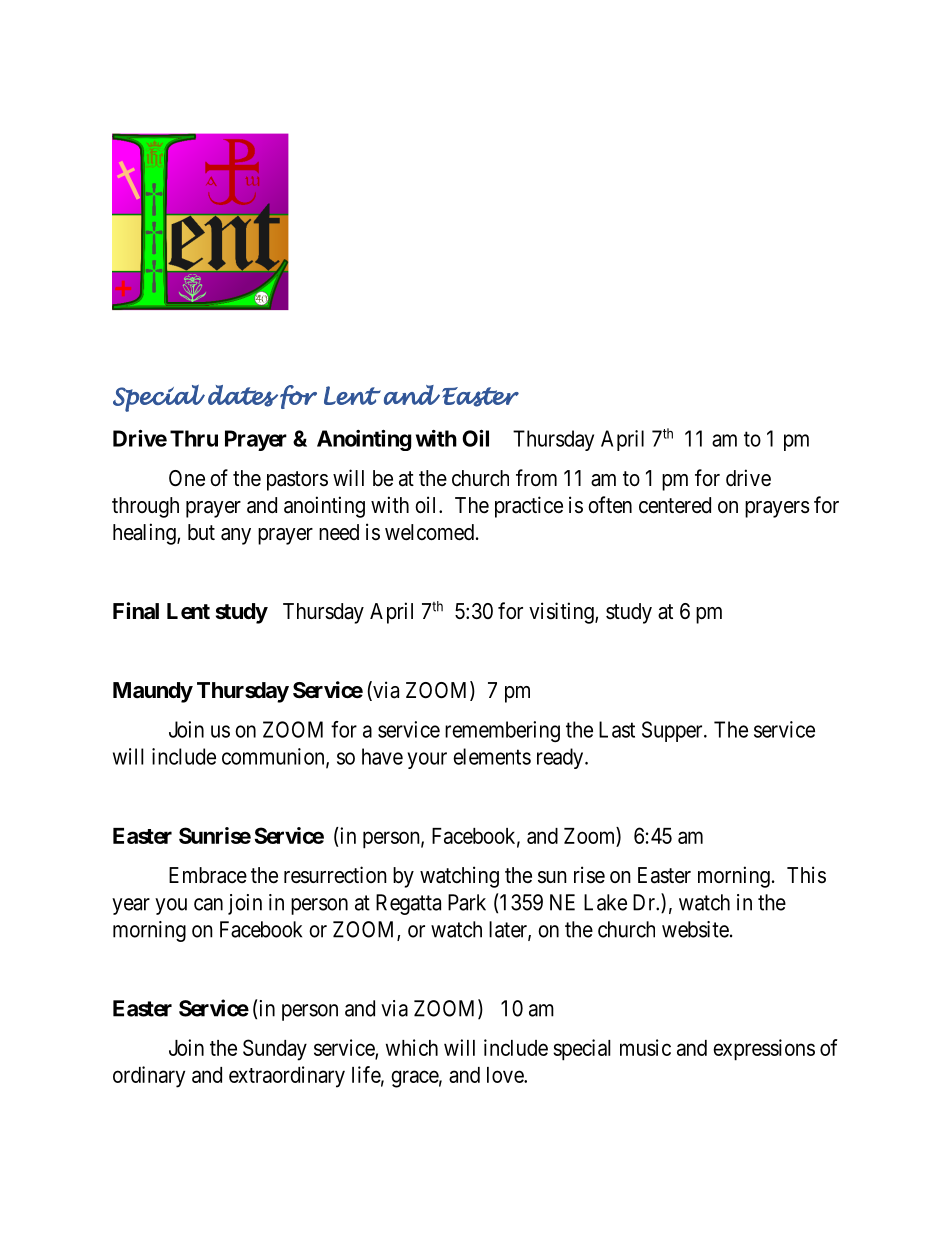  What do you see at coordinates (695, 929) in the image?
I see `website` at bounding box center [695, 929].
